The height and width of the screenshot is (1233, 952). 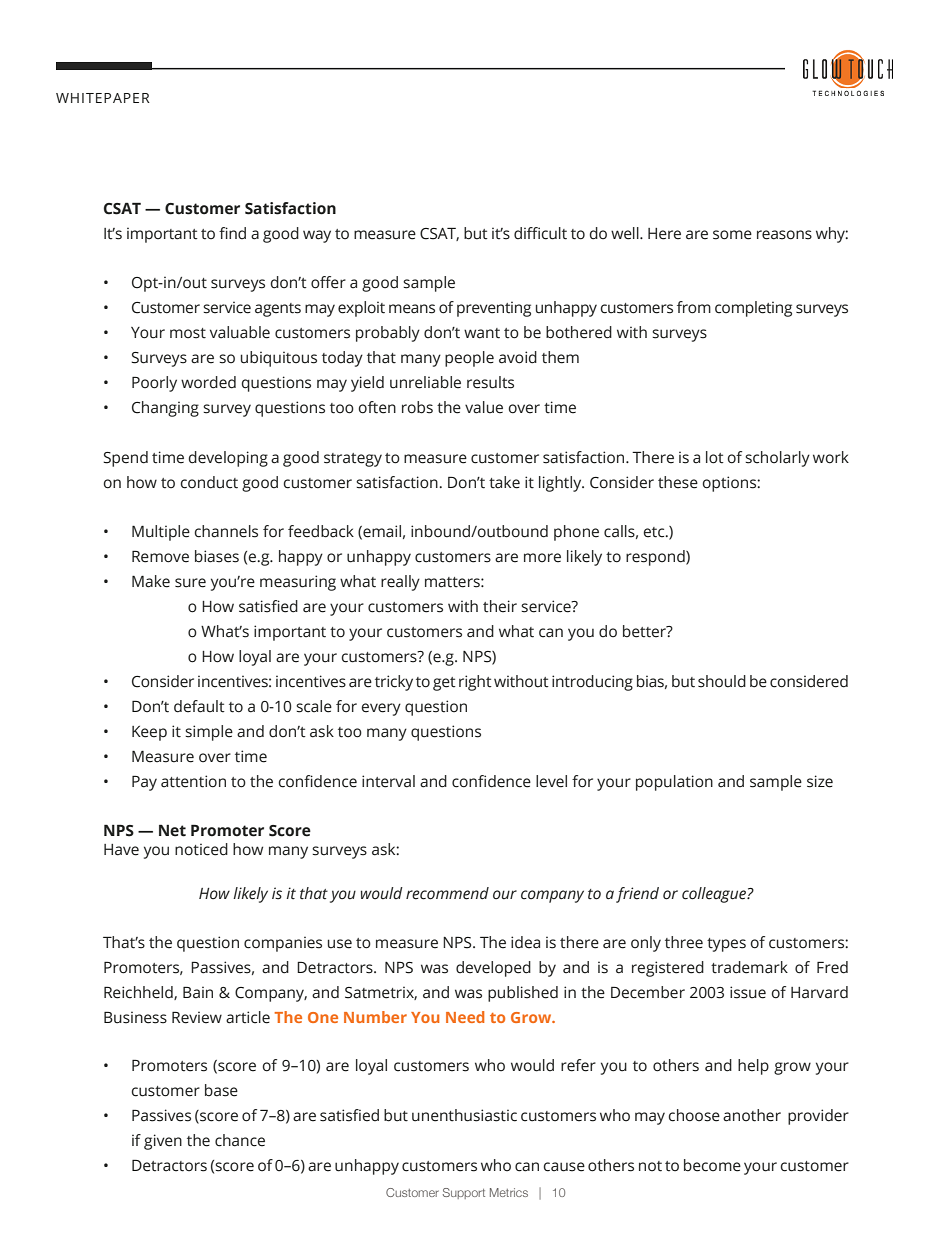 What do you see at coordinates (163, 1142) in the screenshot?
I see `given` at bounding box center [163, 1142].
